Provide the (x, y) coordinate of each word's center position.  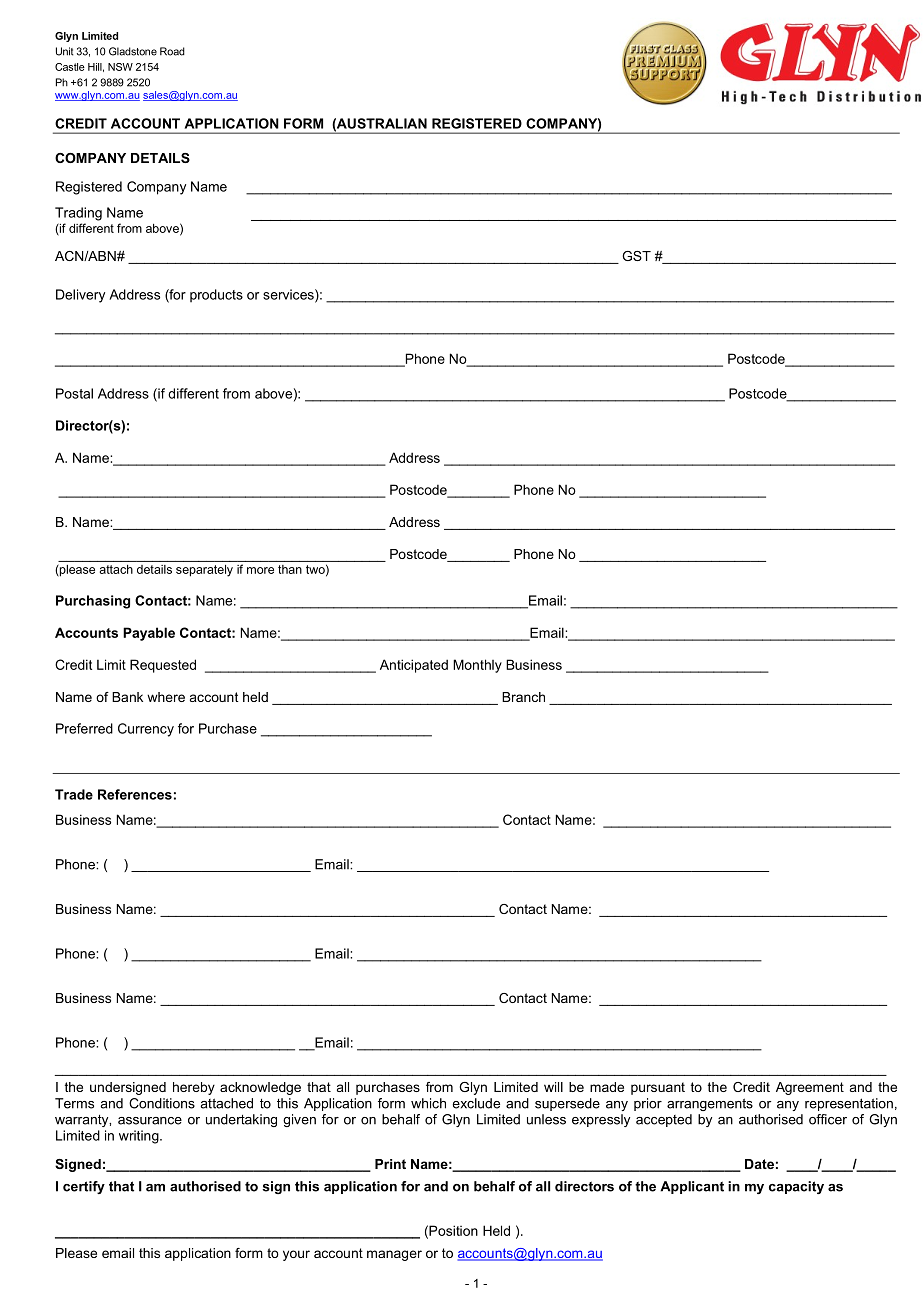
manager (394, 1255)
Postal (74, 393)
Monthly (477, 666)
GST (636, 256)
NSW (120, 67)
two (316, 570)
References (135, 794)
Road (172, 51)
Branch (523, 697)
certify (84, 1187)
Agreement (810, 1088)
